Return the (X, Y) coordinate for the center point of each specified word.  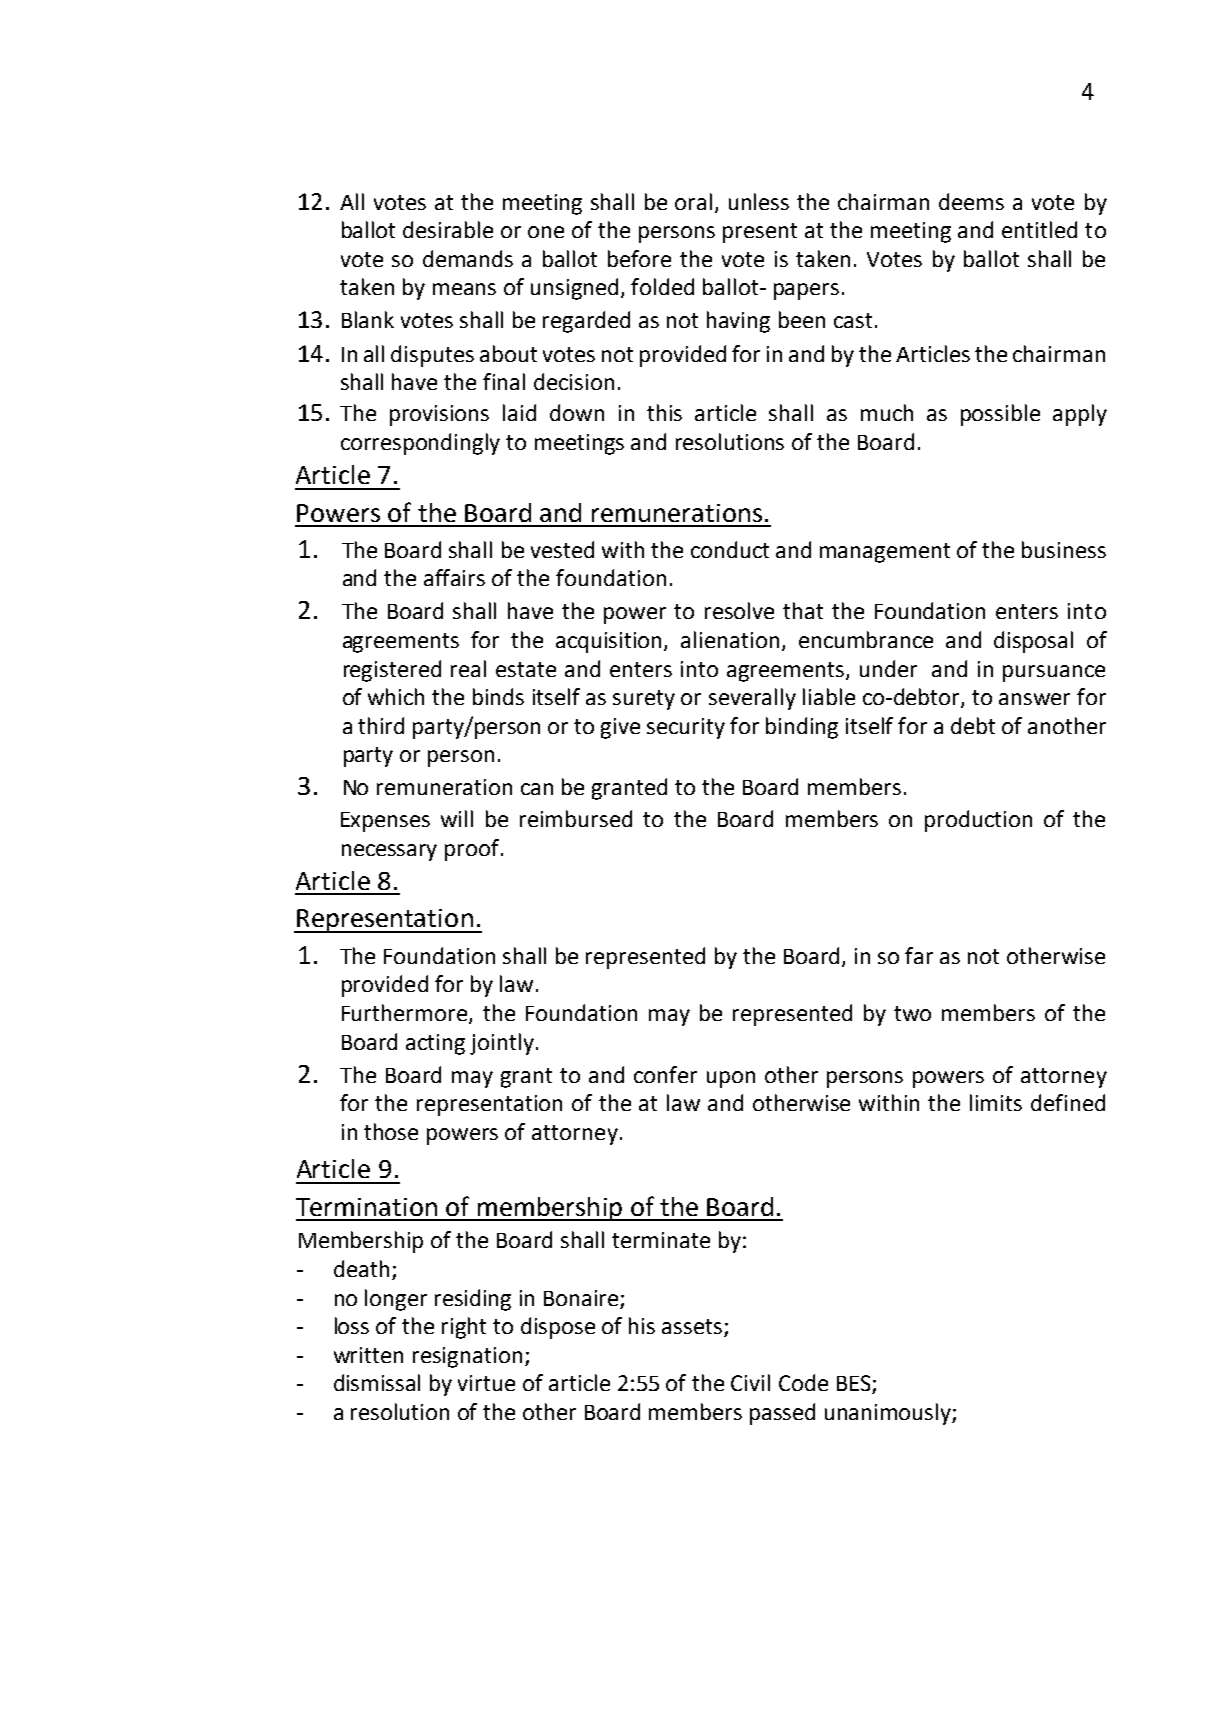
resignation (467, 1357)
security (686, 728)
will (457, 818)
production (978, 821)
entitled (1039, 229)
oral (693, 201)
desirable (448, 229)
